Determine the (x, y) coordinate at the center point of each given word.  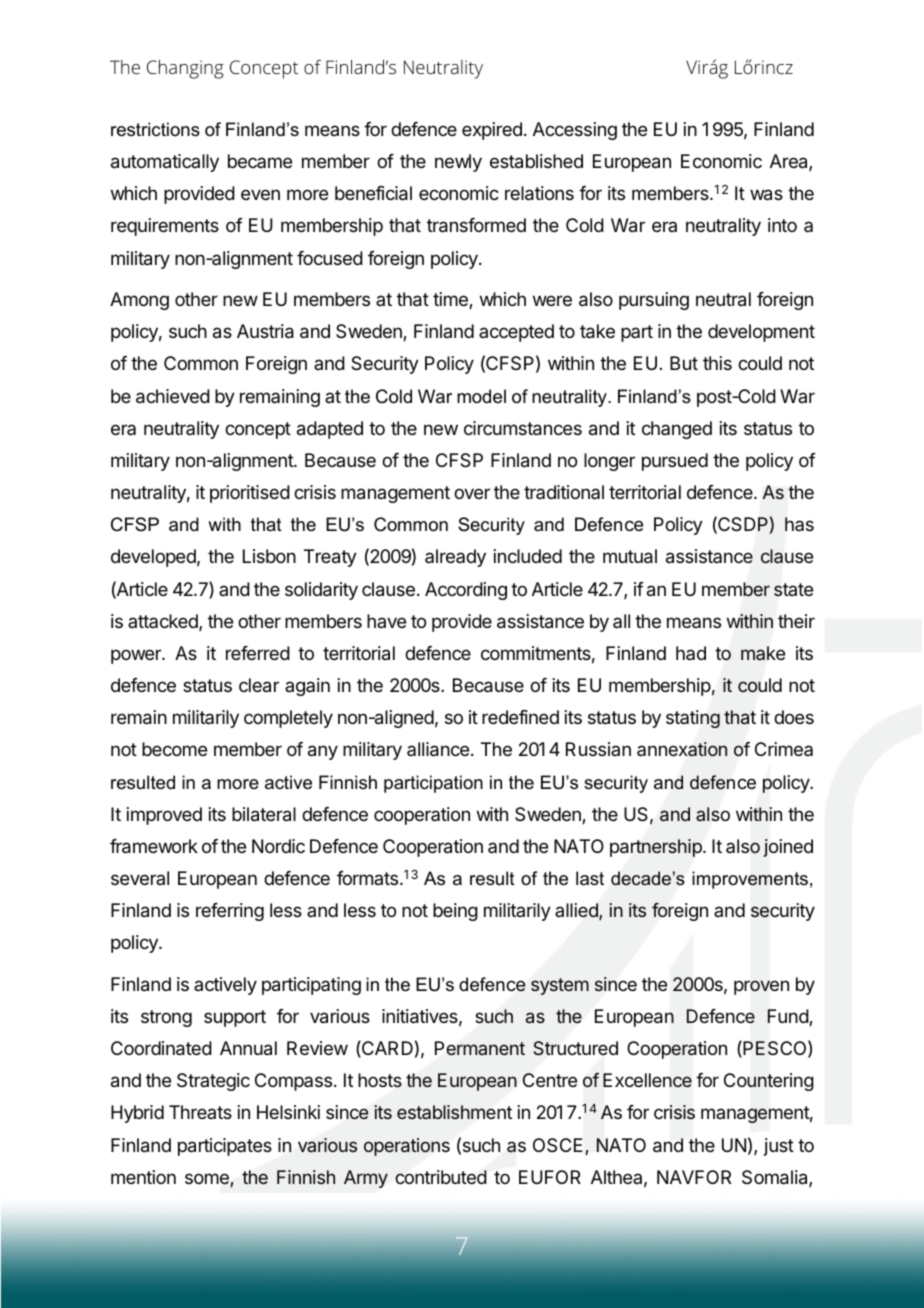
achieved (173, 396)
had (691, 653)
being (455, 912)
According (466, 591)
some (208, 1180)
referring (230, 912)
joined (788, 848)
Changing (185, 69)
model (481, 396)
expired (492, 131)
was (766, 195)
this (717, 363)
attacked (164, 622)
